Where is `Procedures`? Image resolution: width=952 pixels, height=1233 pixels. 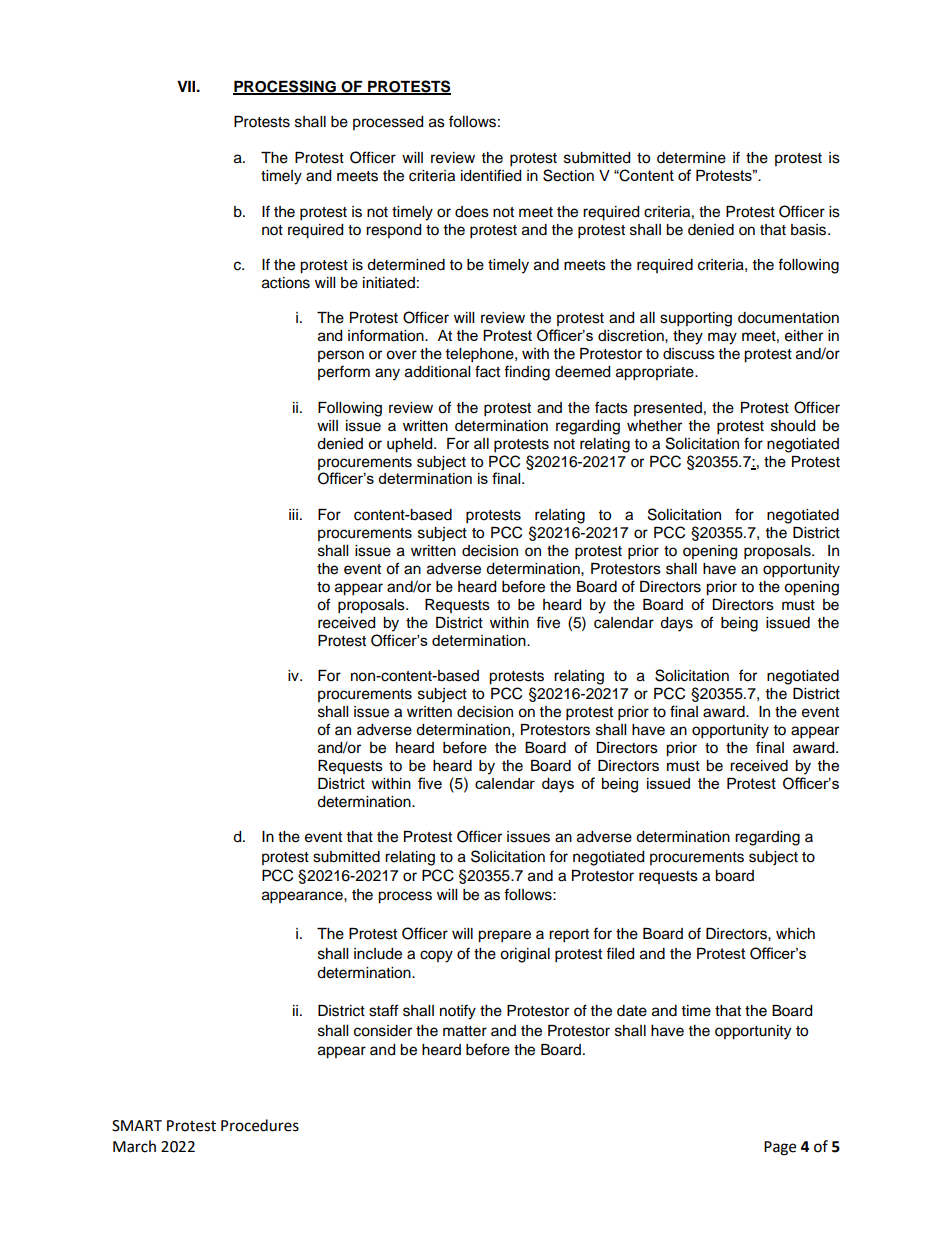
Procedures is located at coordinates (260, 1125).
